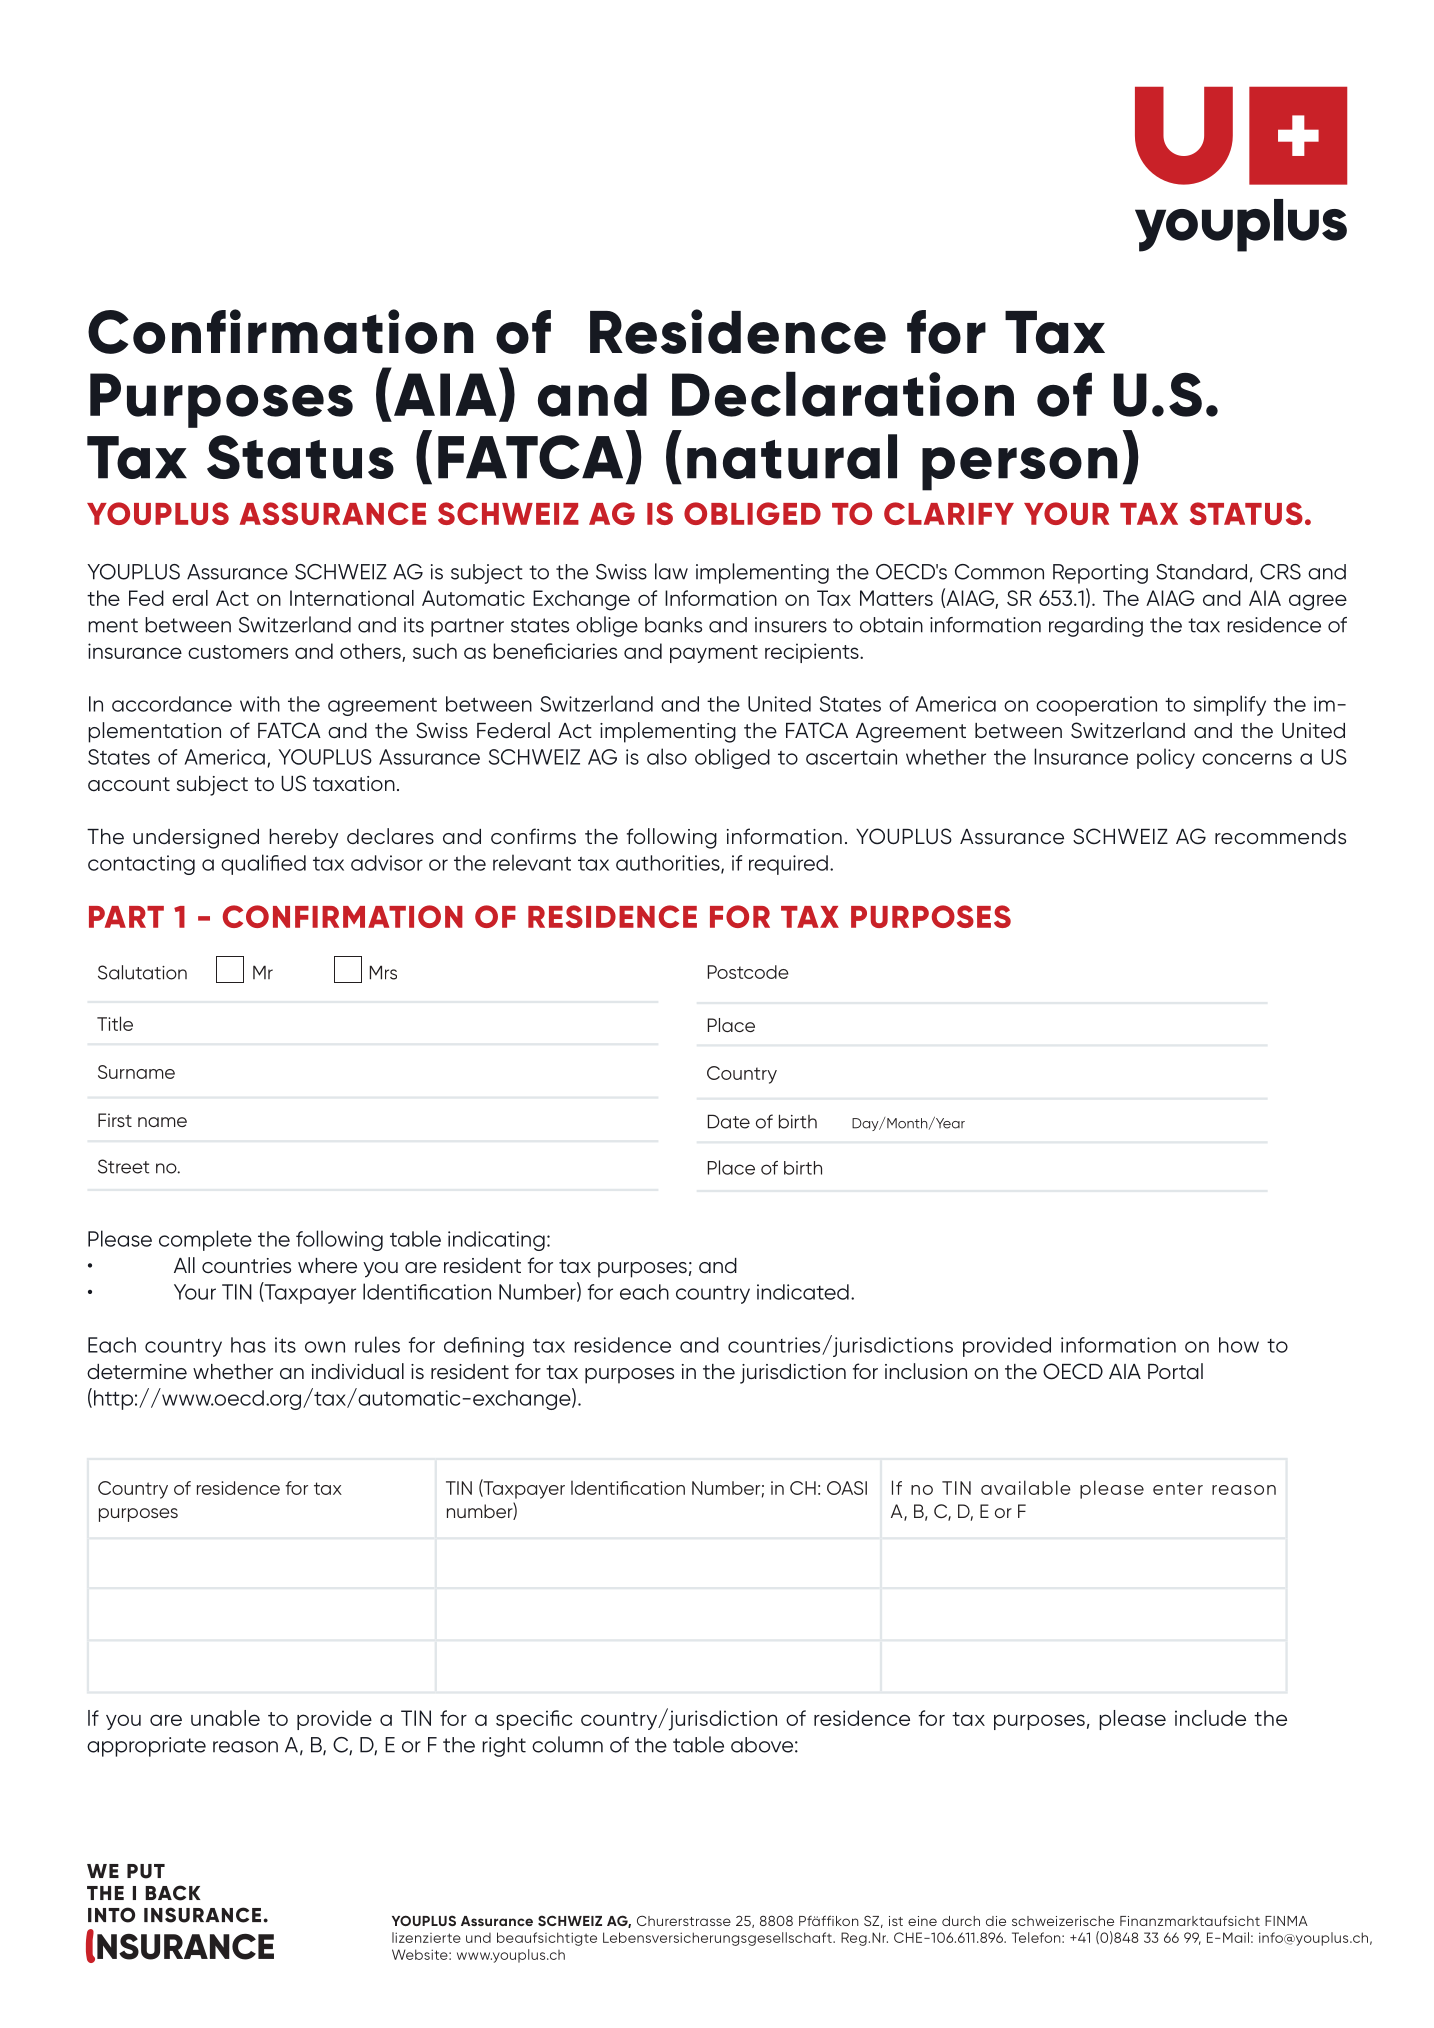  What do you see at coordinates (146, 1747) in the image?
I see `appropriate` at bounding box center [146, 1747].
